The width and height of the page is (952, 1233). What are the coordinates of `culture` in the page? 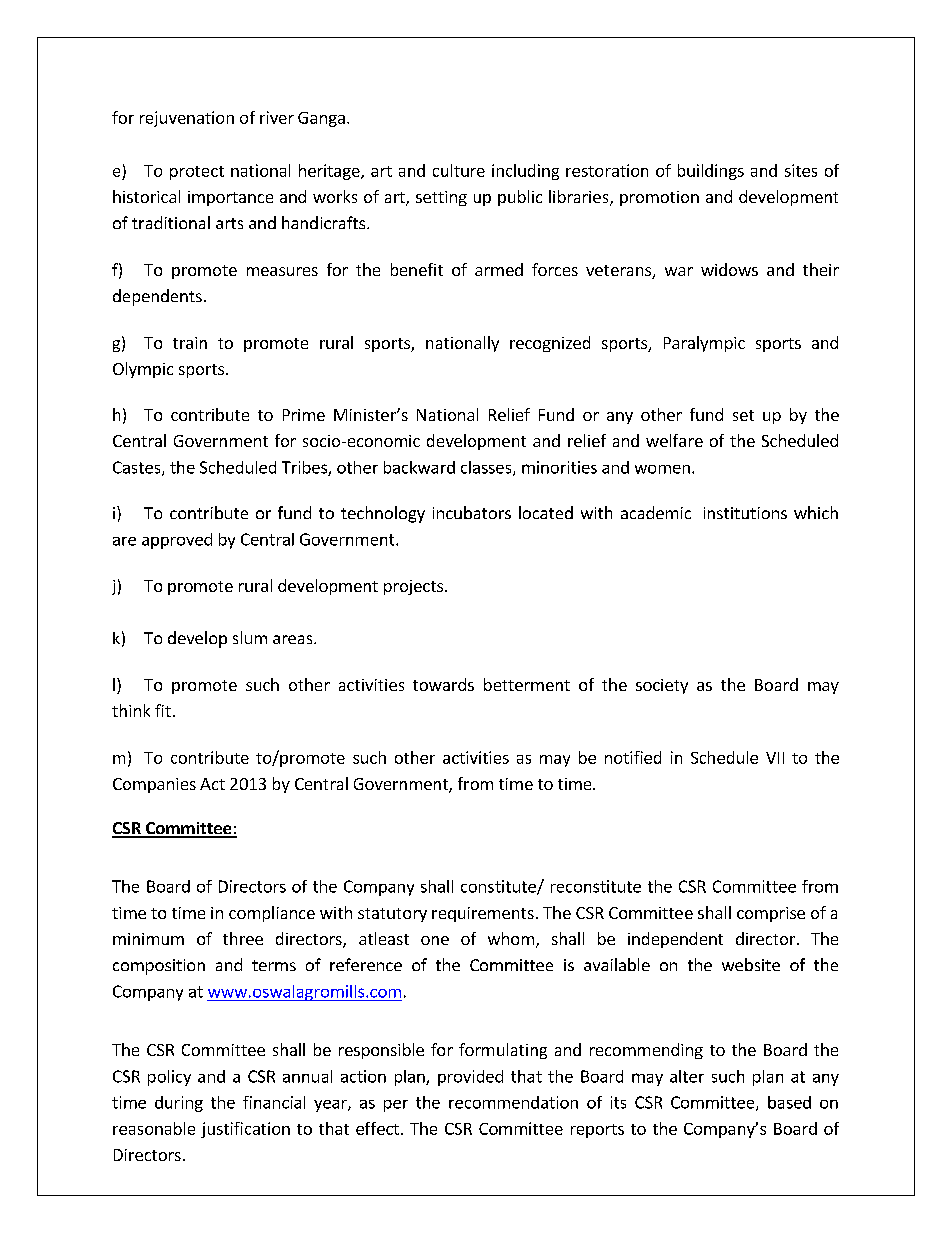 It's located at (459, 170).
